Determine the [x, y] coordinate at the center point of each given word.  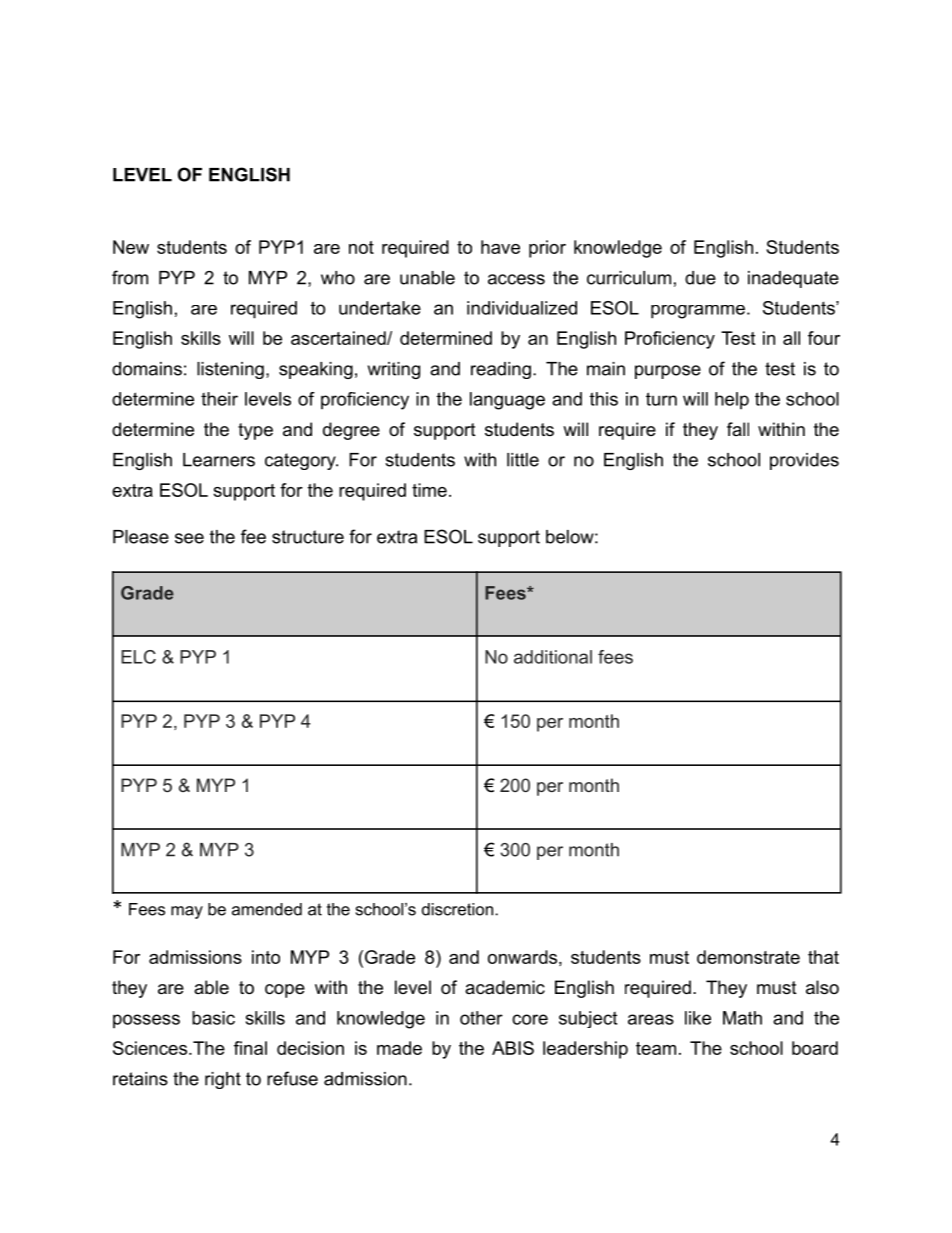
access [516, 279]
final [250, 1048]
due [700, 278]
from [130, 277]
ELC [138, 657]
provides [804, 461]
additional [553, 657]
